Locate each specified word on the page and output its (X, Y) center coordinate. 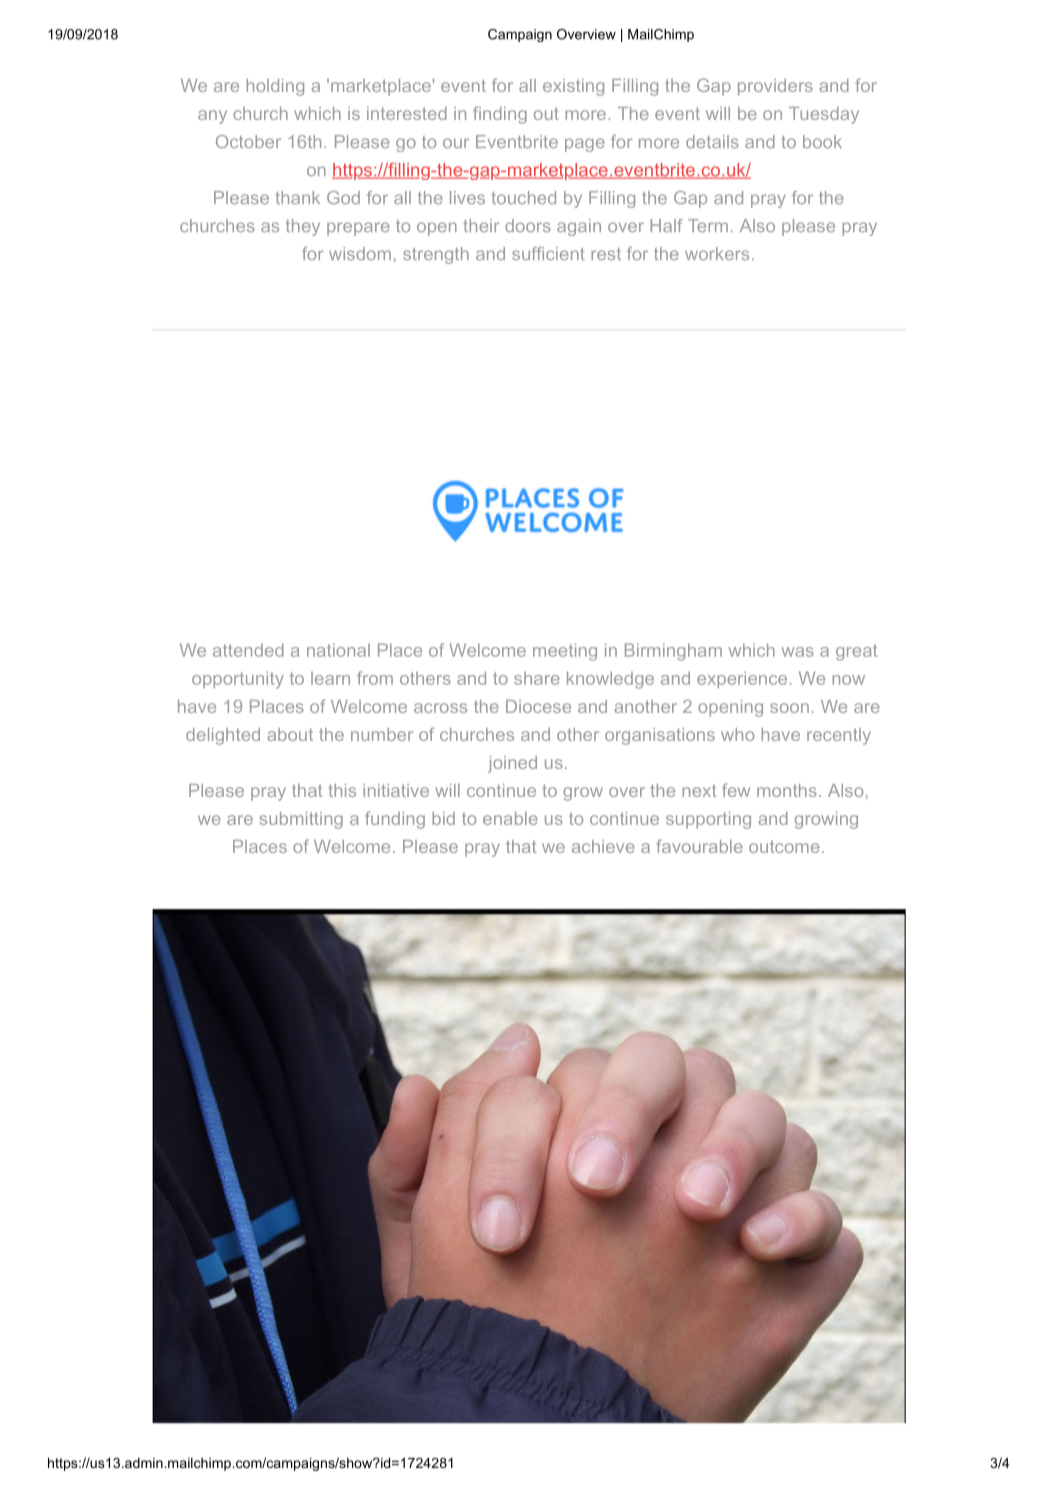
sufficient (548, 253)
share (537, 678)
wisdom (360, 253)
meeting (565, 652)
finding (500, 115)
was (797, 652)
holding (275, 87)
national (338, 650)
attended (248, 650)
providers (775, 87)
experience (742, 679)
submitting (301, 820)
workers (717, 253)
